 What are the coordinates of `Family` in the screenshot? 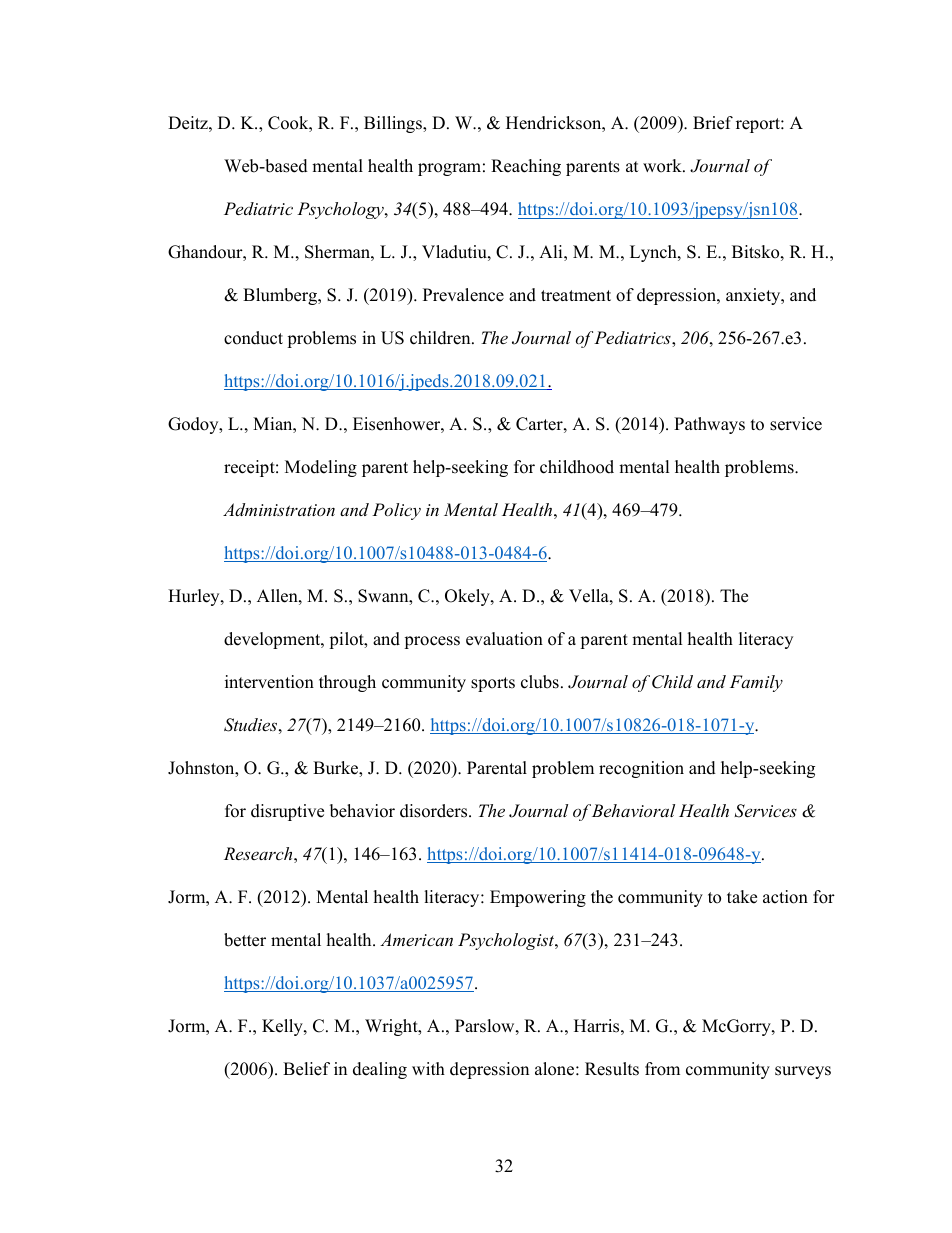 It's located at (756, 683).
